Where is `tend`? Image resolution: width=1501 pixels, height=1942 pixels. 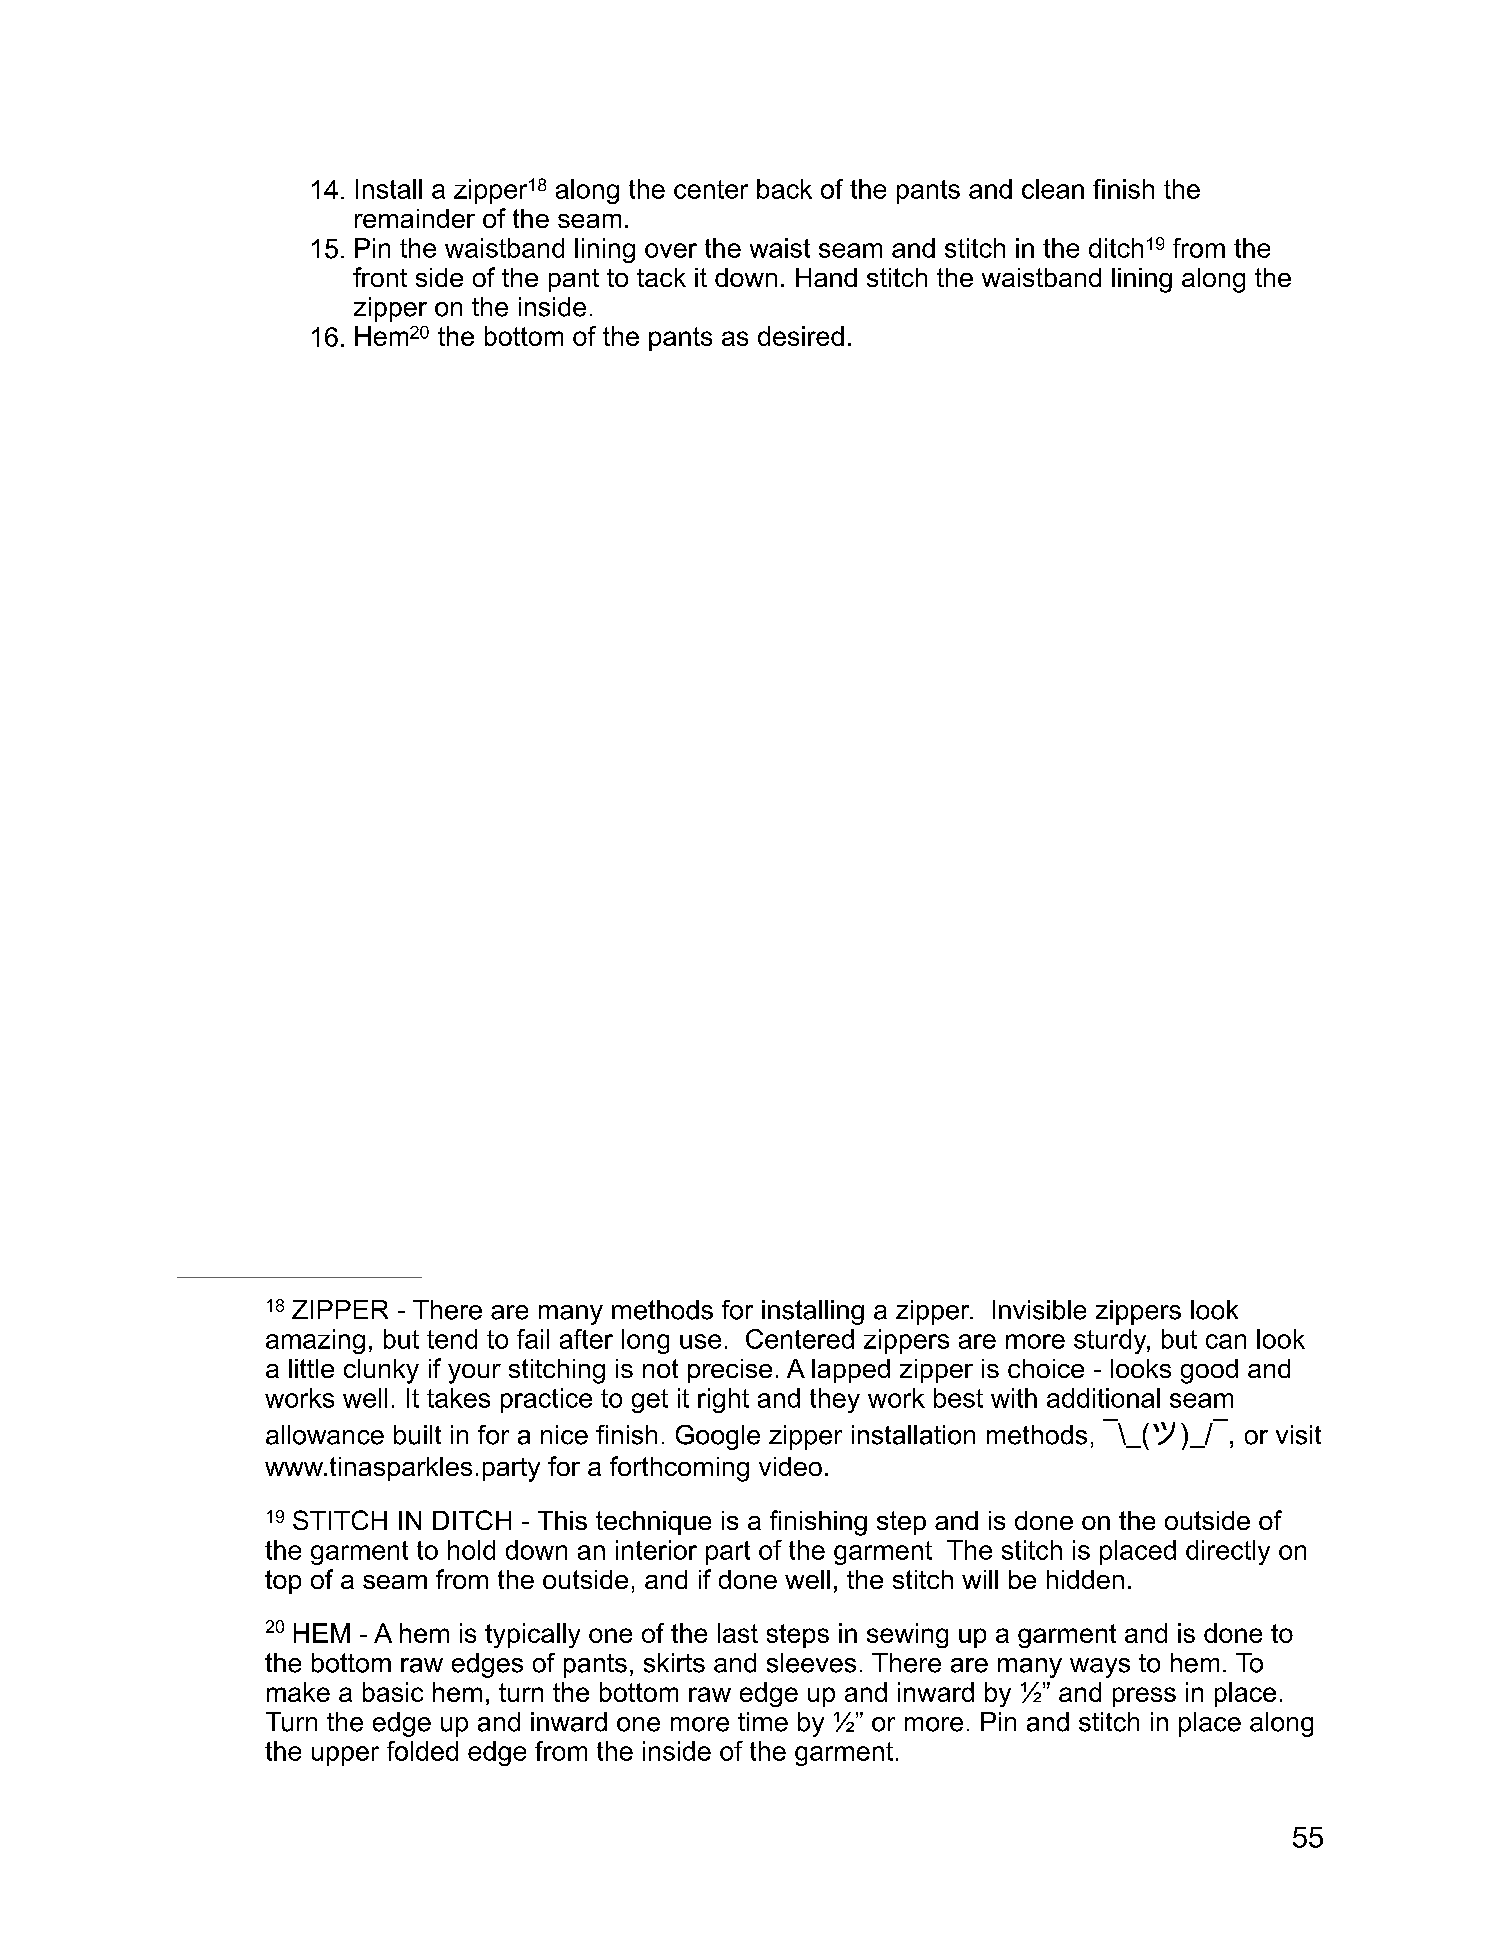 tend is located at coordinates (452, 1339).
